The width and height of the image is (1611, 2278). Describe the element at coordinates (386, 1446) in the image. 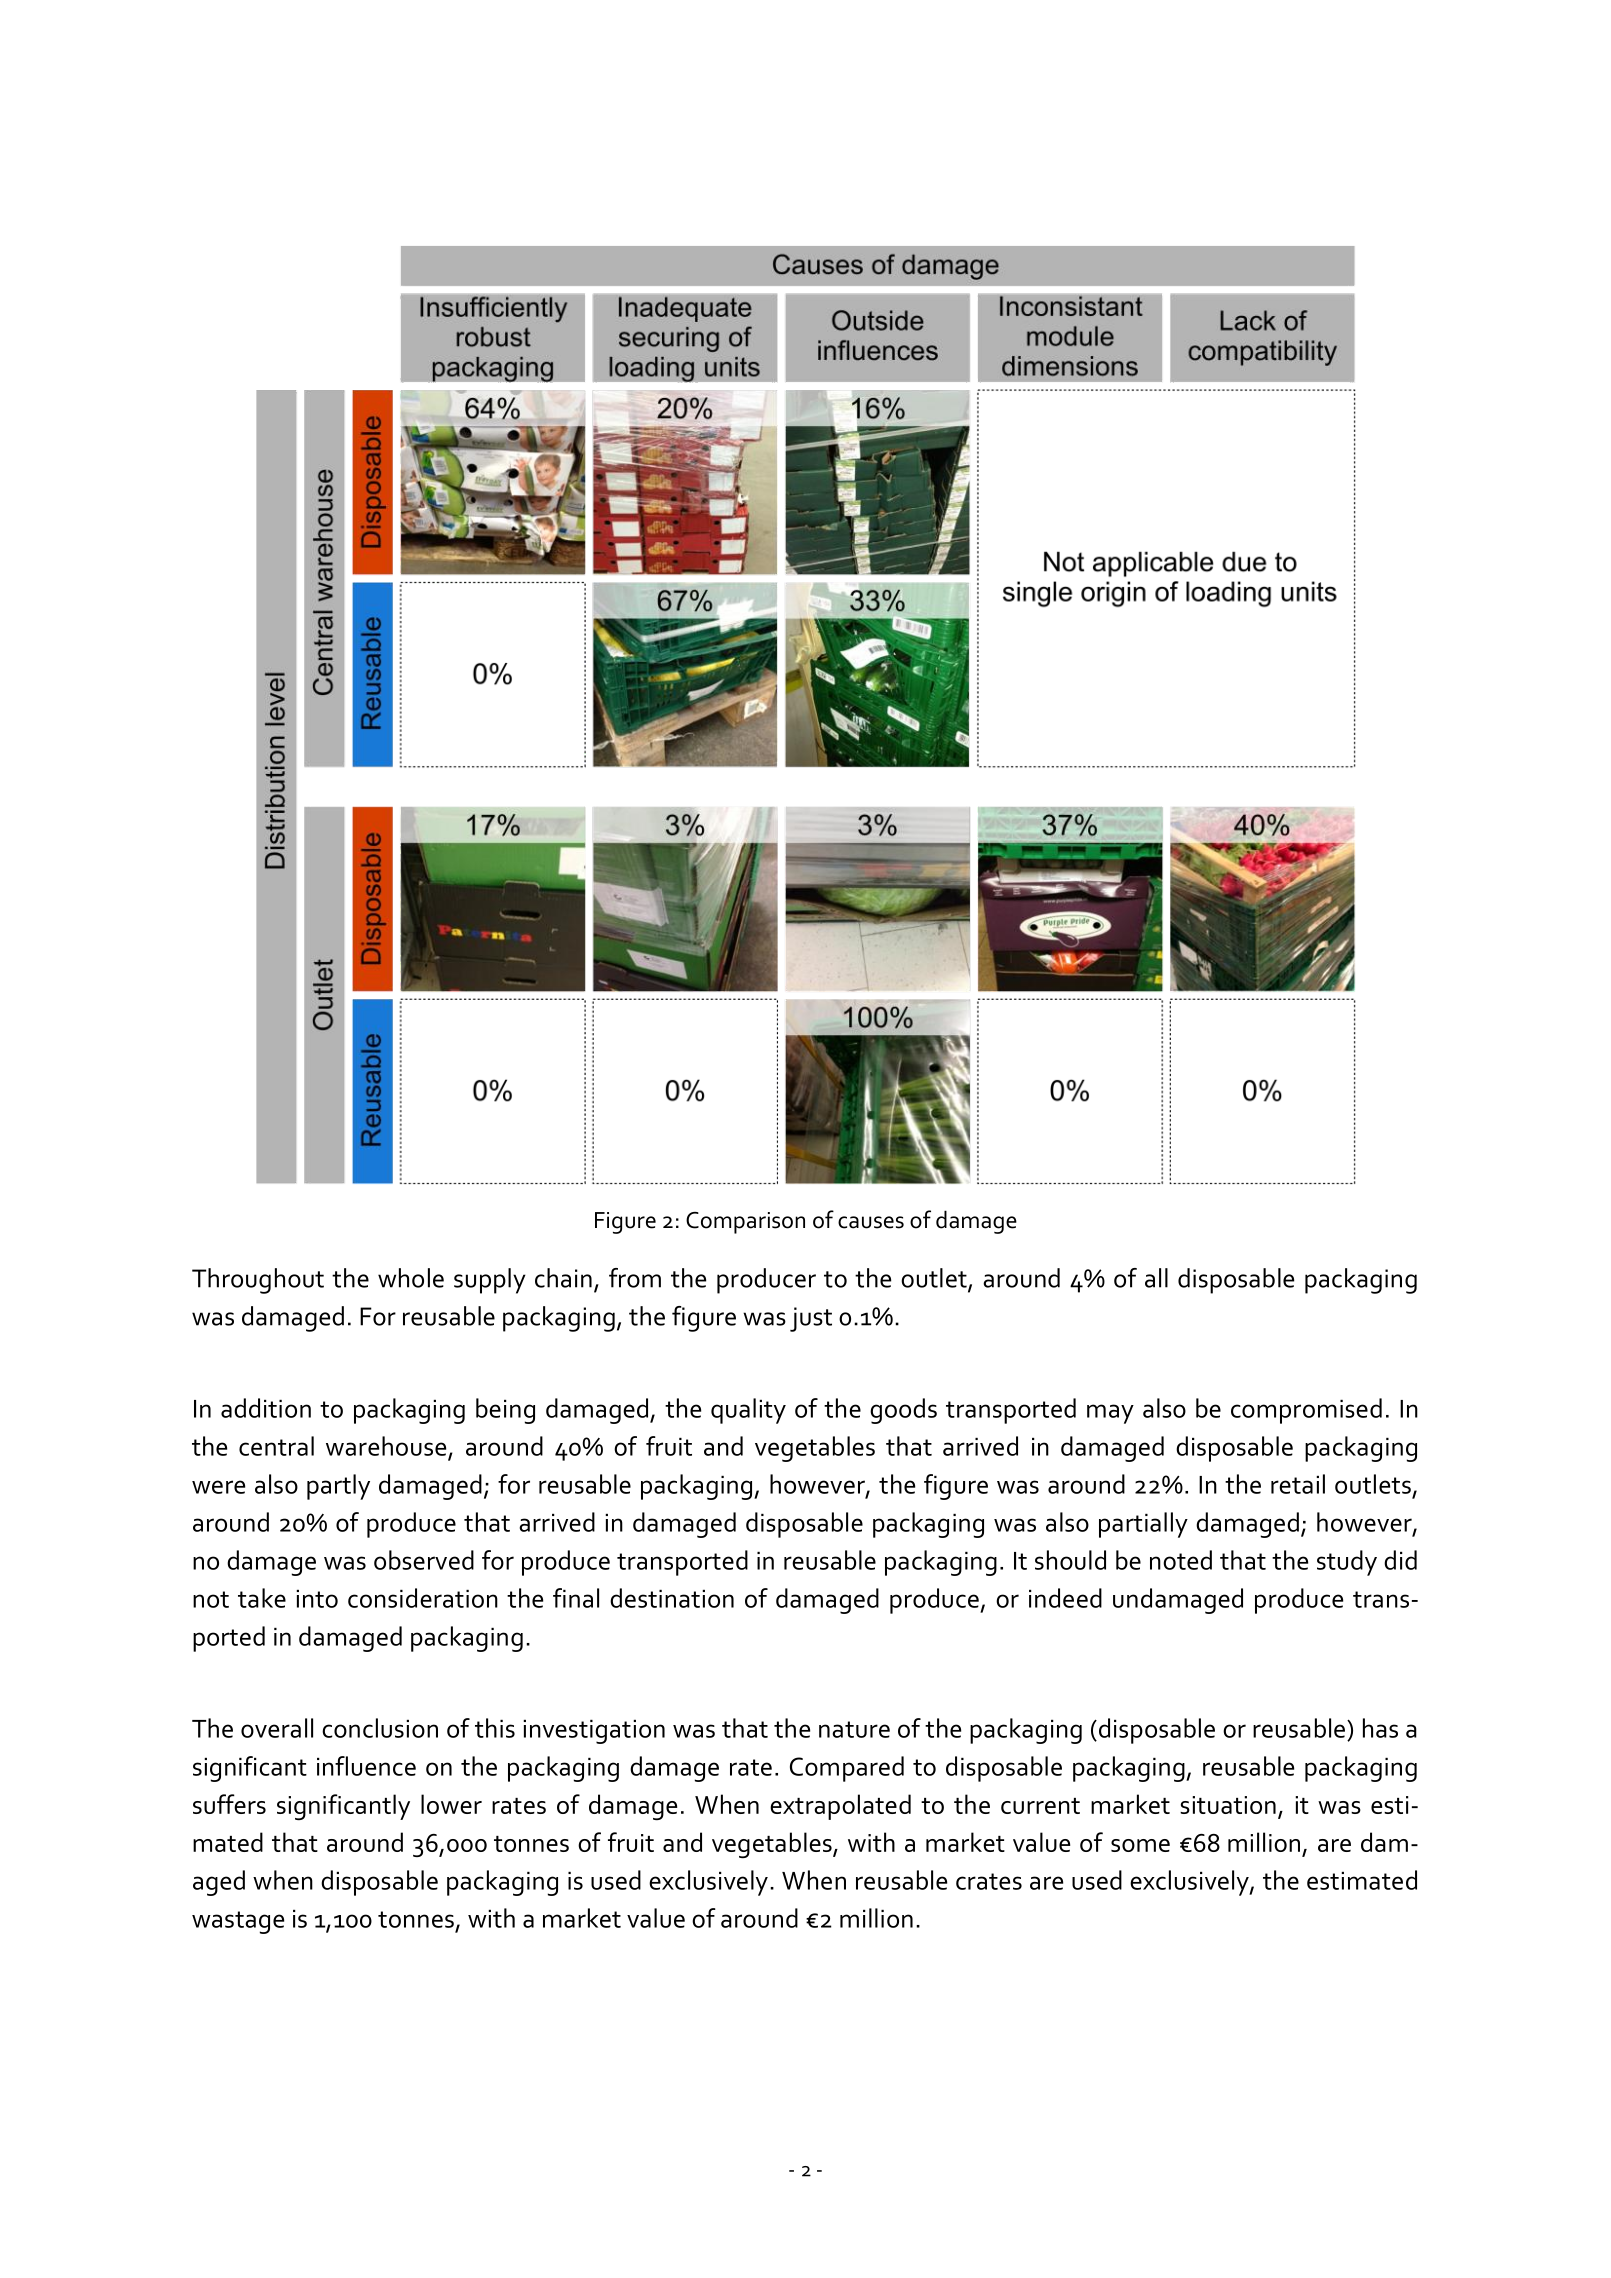

I see `warehouse` at that location.
